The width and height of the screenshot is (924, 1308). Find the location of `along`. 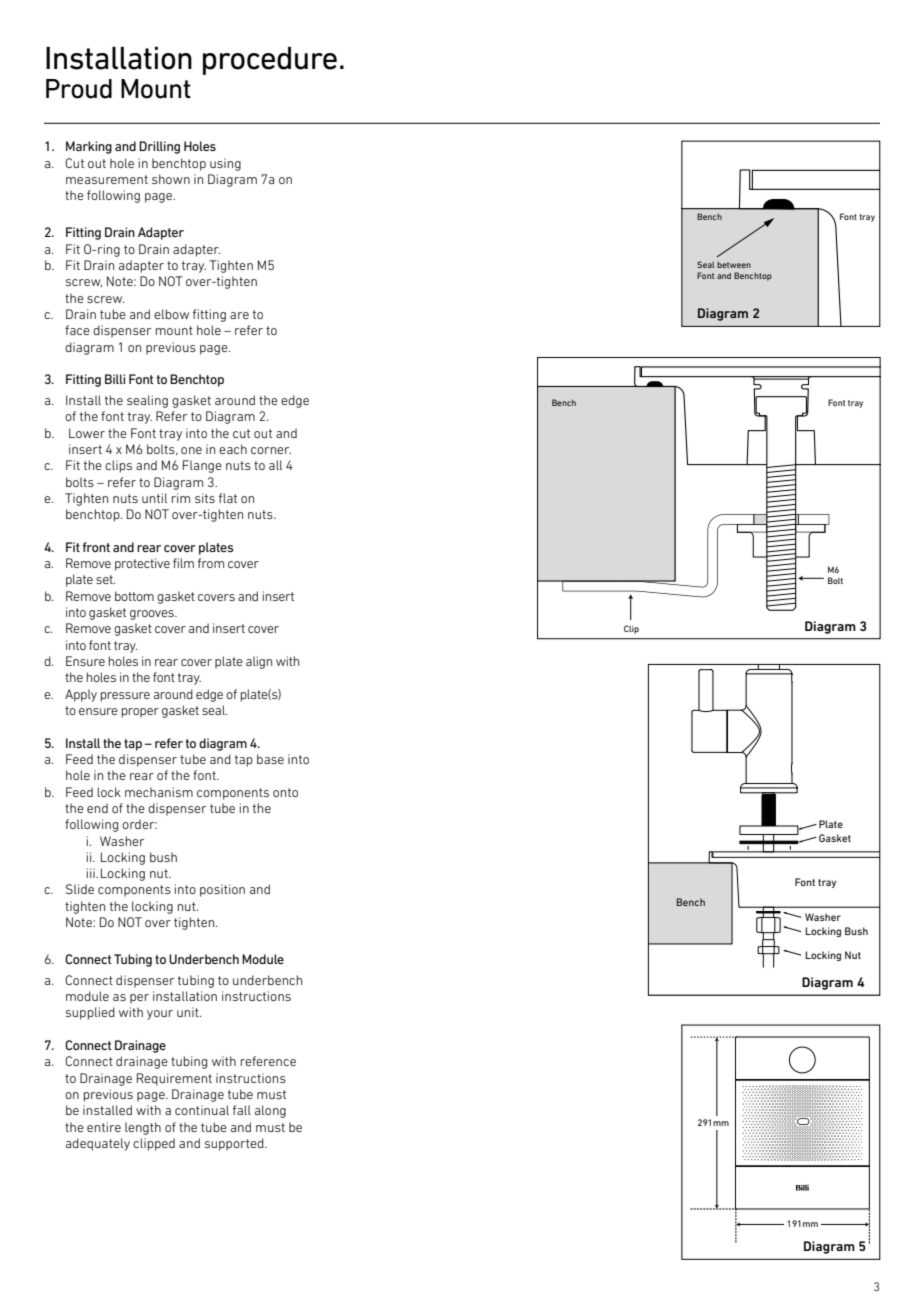

along is located at coordinates (270, 1111).
